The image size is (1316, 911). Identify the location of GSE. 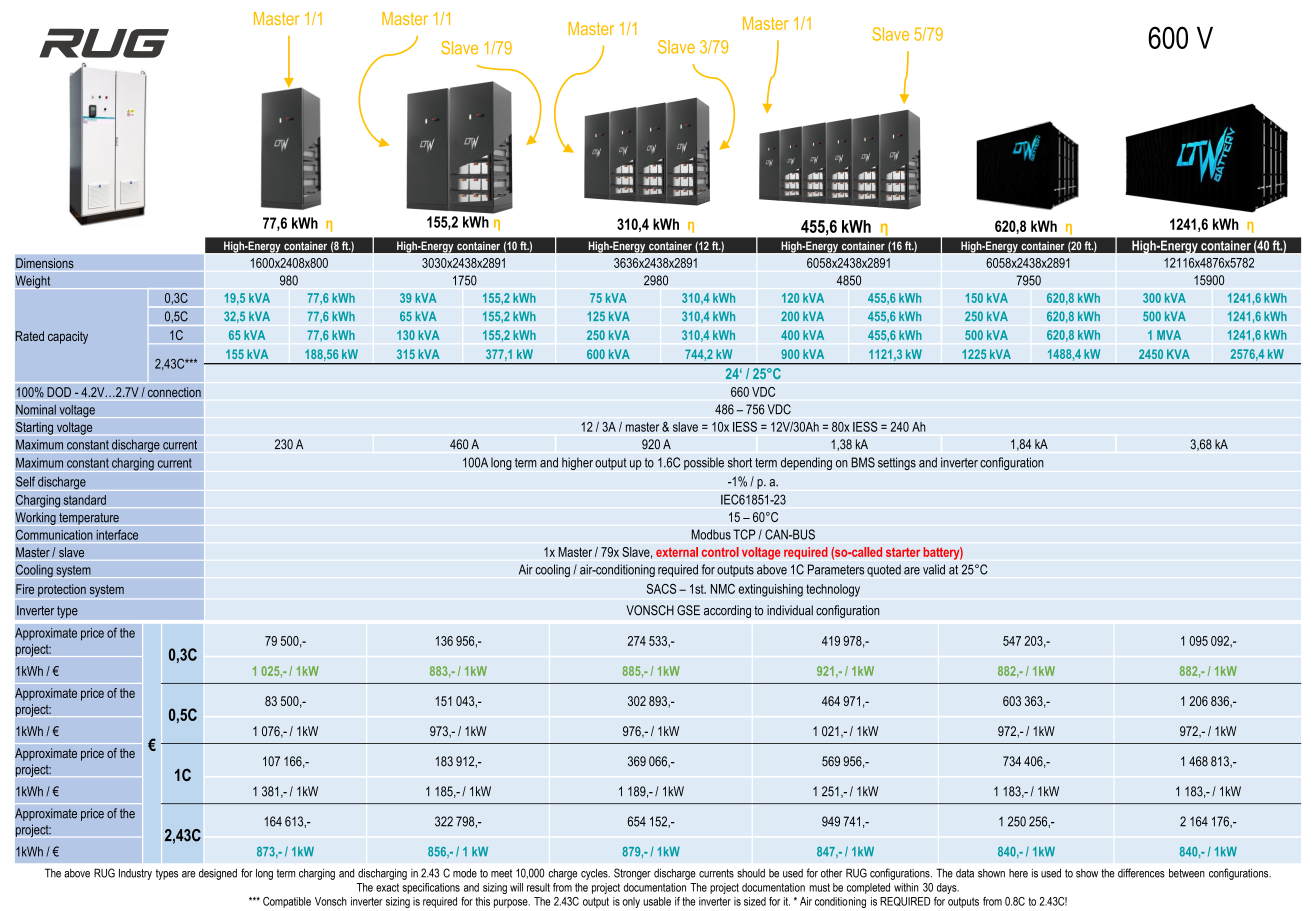
(688, 610).
